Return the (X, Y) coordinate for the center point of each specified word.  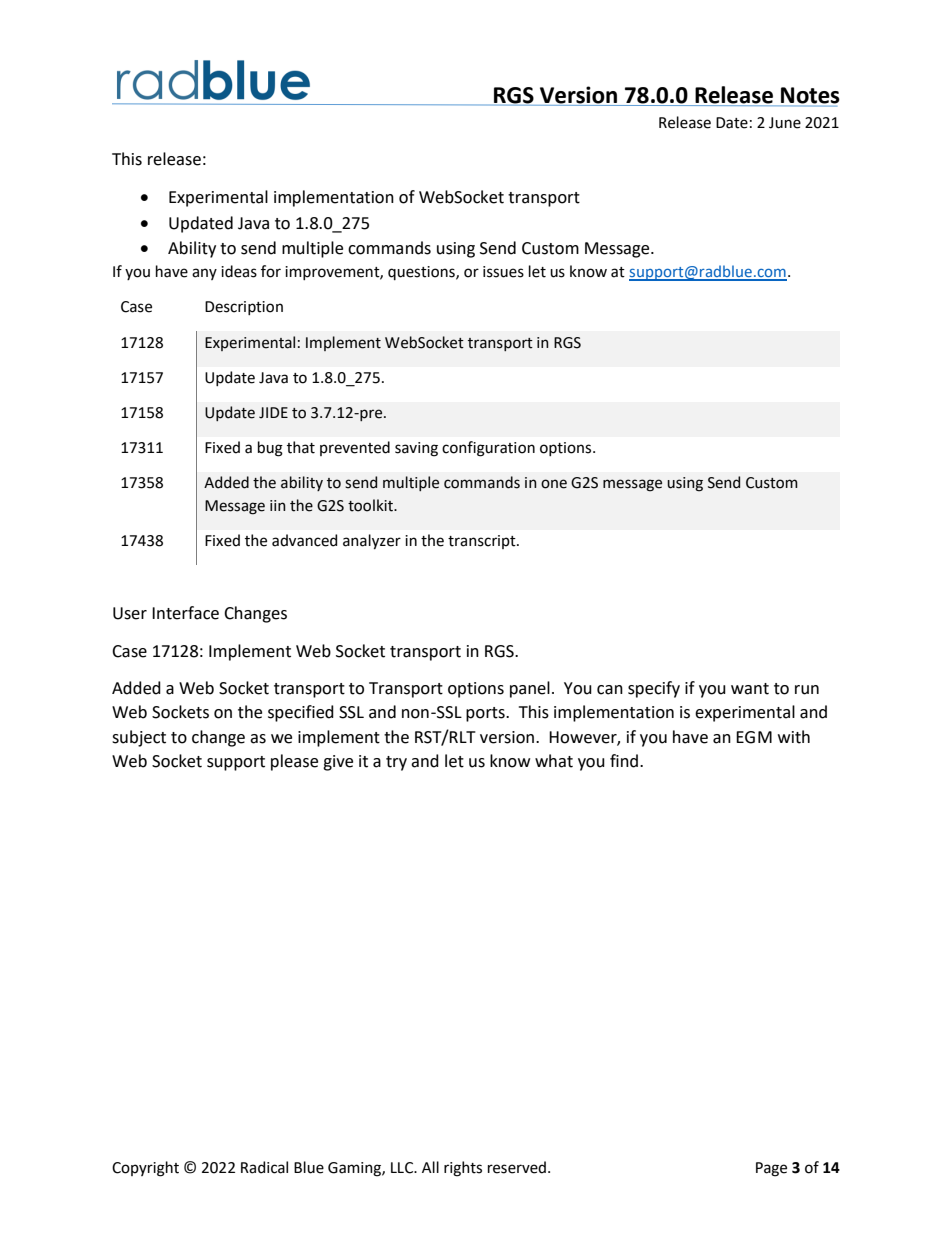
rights (463, 1169)
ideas (239, 271)
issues (503, 272)
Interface (185, 613)
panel (530, 689)
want (750, 689)
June (785, 123)
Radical (264, 1167)
